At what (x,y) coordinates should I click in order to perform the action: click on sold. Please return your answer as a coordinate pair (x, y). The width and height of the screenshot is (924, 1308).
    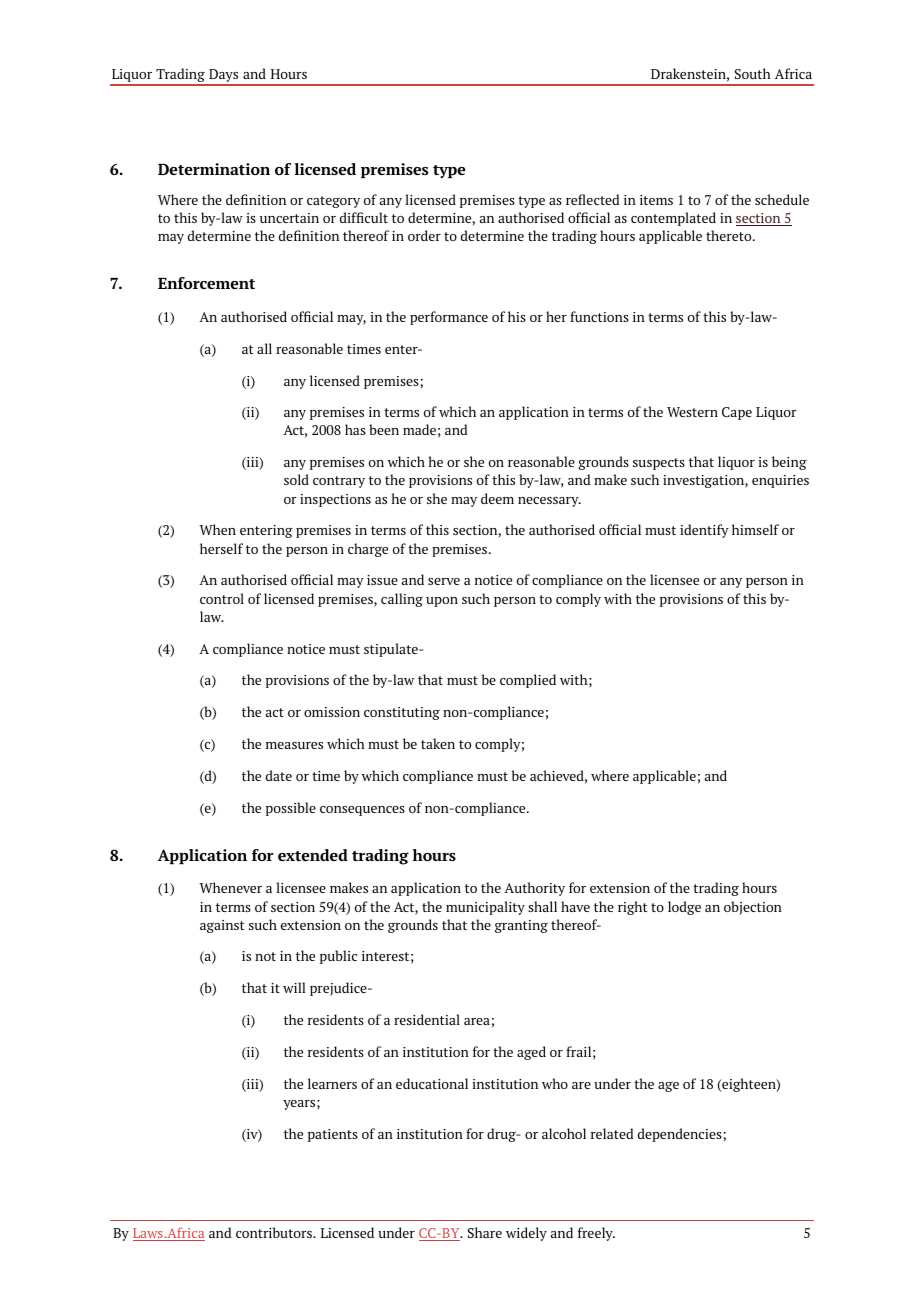
    Looking at the image, I should click on (296, 479).
